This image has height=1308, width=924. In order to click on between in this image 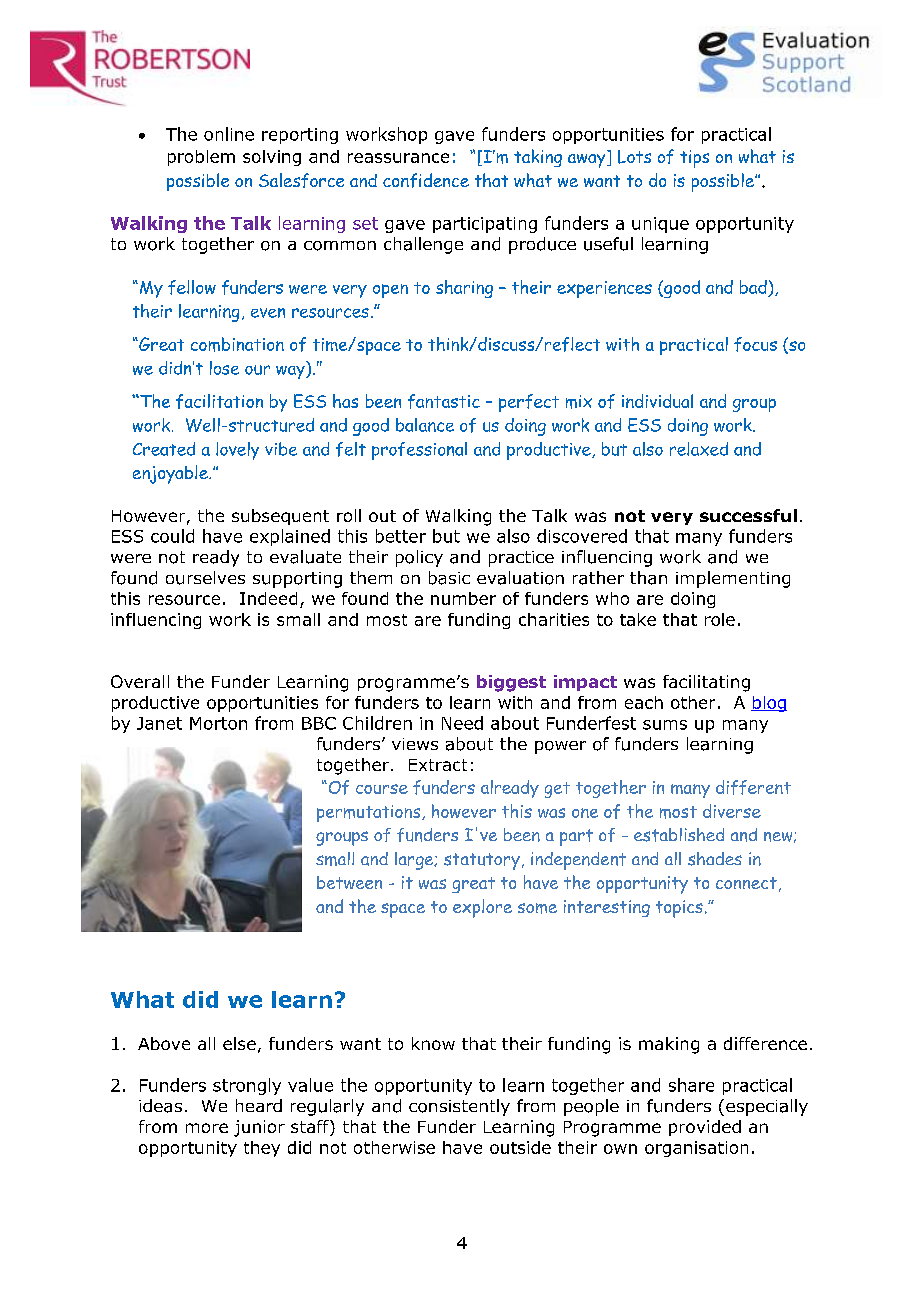, I will do `click(349, 882)`.
